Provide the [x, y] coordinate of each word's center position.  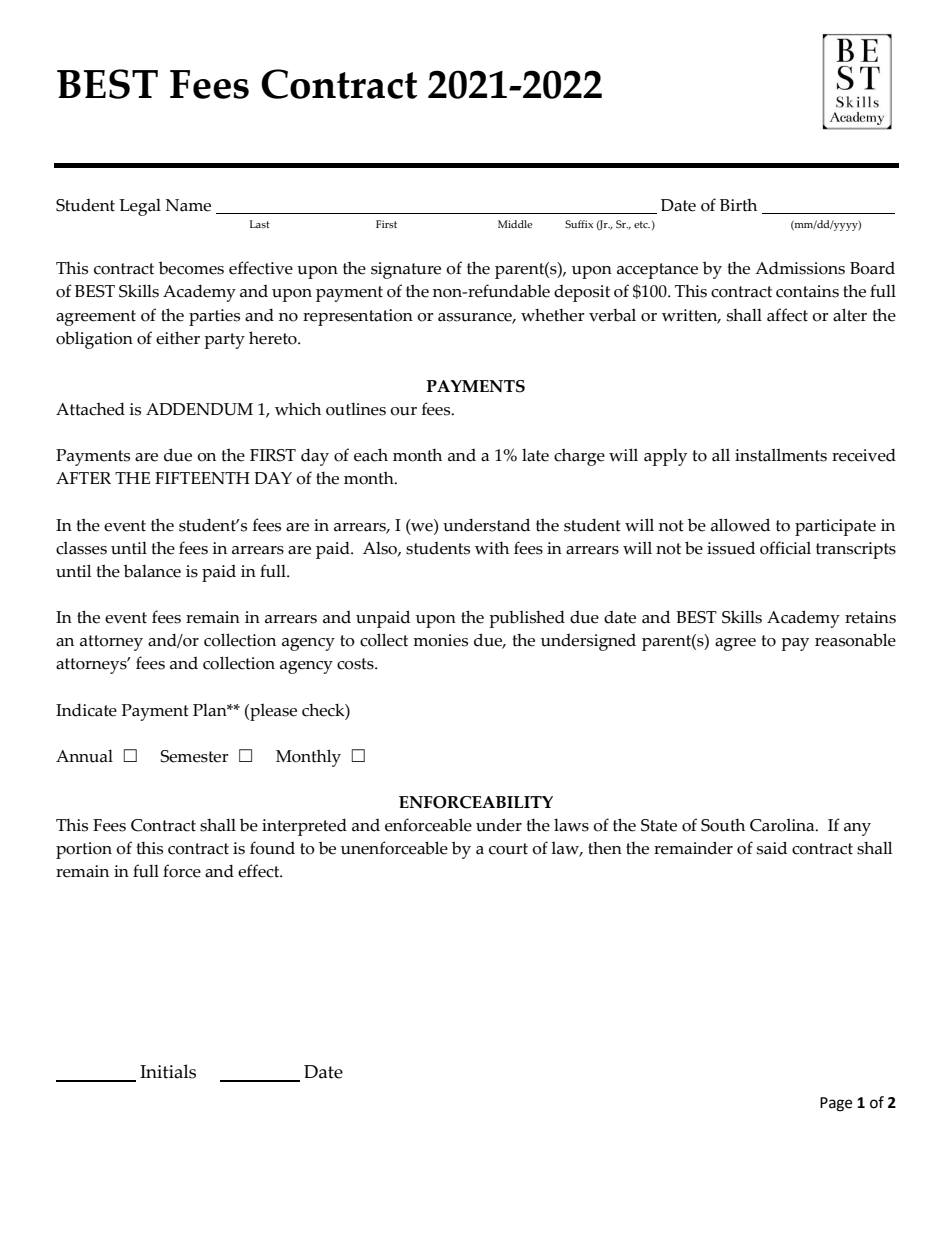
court [508, 849]
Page [836, 1104]
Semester [194, 756]
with [492, 548]
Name [188, 205]
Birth [738, 205]
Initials [168, 1071]
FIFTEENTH [202, 478]
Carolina [783, 825]
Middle [515, 224]
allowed [740, 525]
